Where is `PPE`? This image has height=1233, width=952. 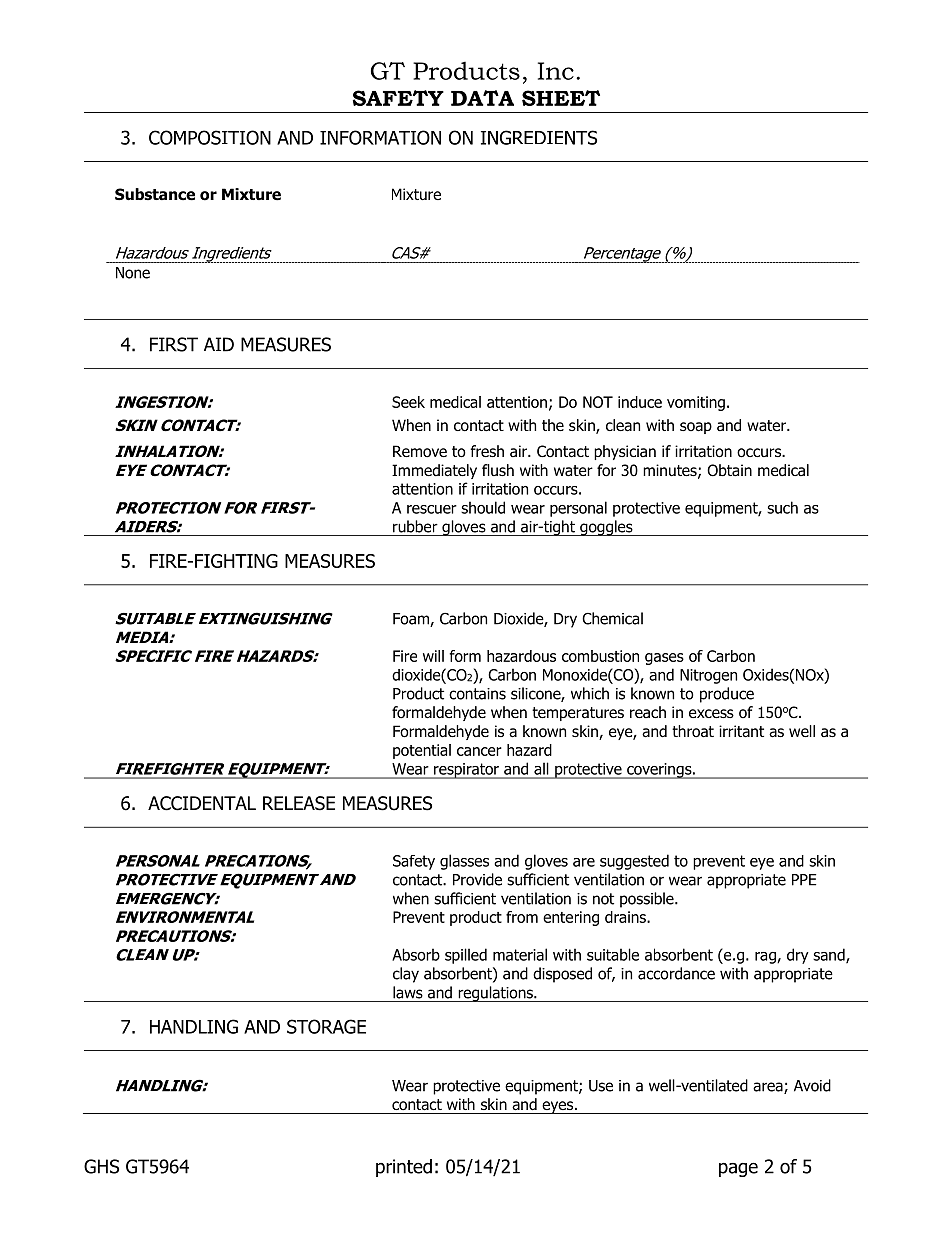
PPE is located at coordinates (804, 880).
